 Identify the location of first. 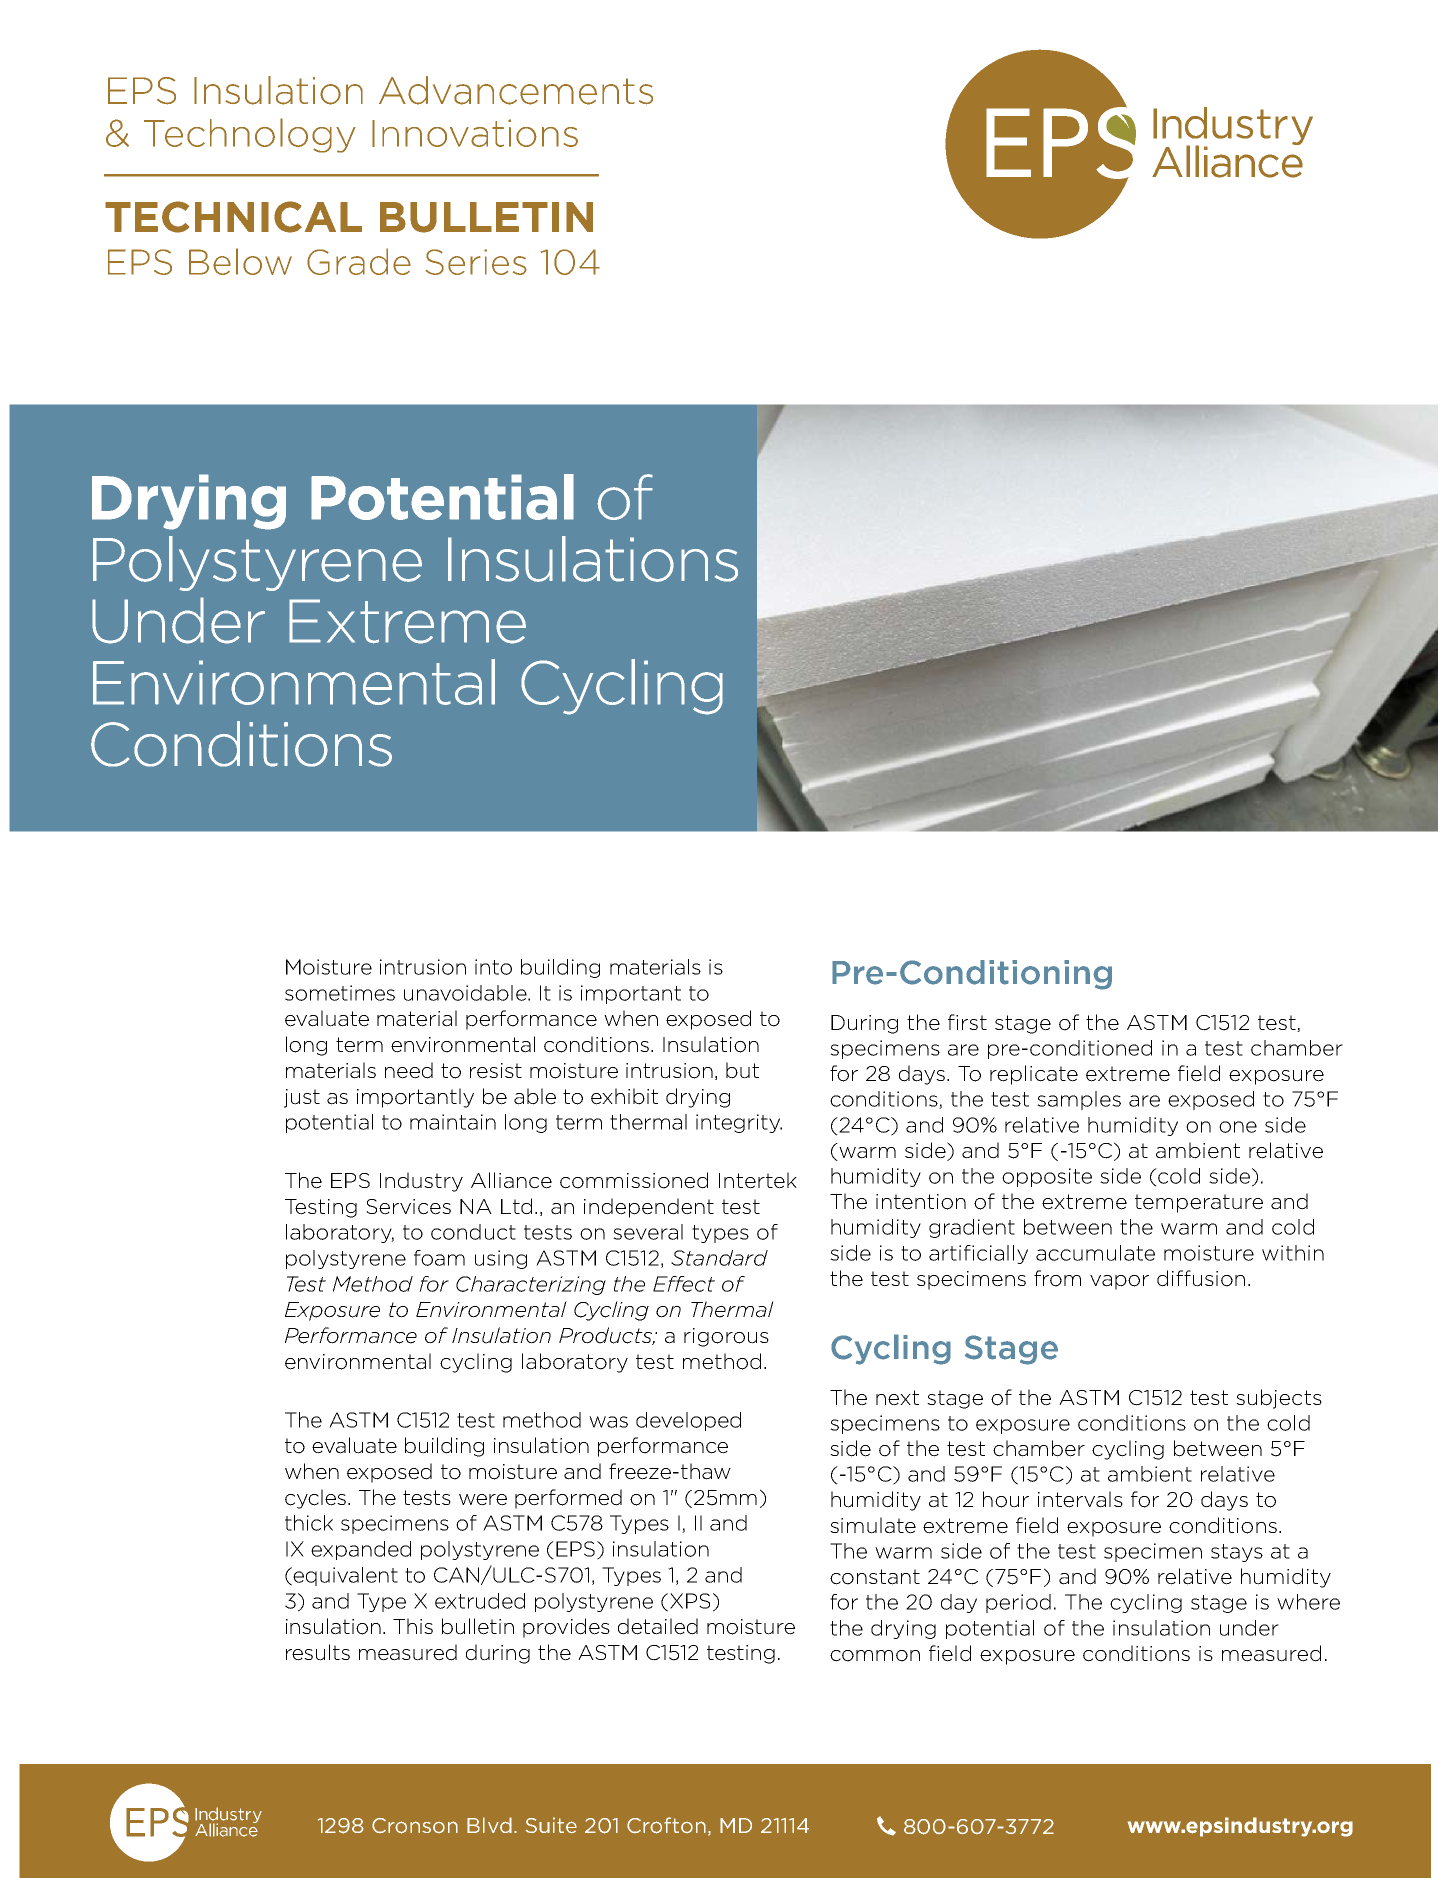
(967, 1022).
